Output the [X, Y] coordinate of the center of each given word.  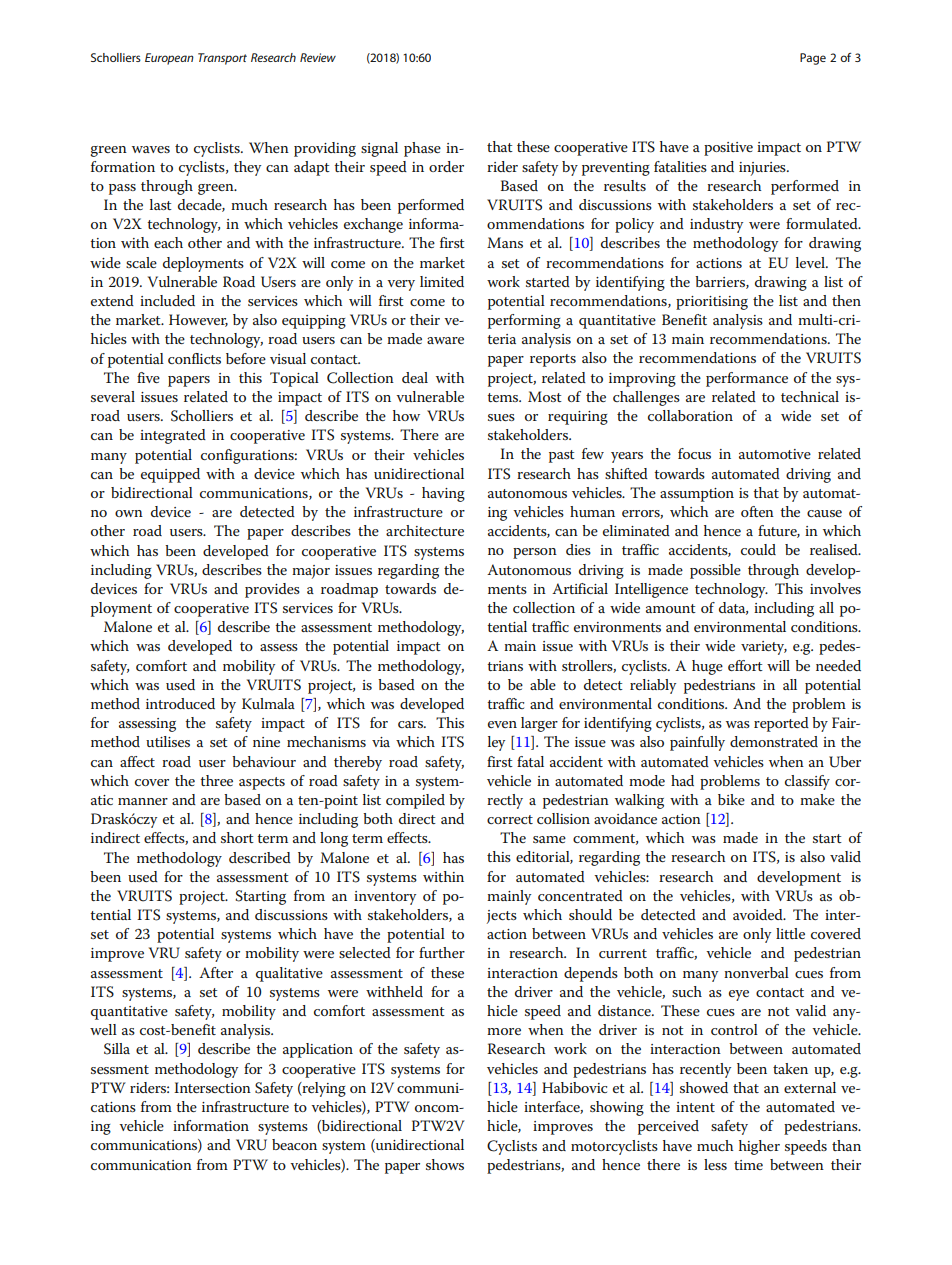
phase [422, 149]
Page [813, 59]
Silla [117, 1049]
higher [759, 1147]
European [169, 59]
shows [445, 1164]
